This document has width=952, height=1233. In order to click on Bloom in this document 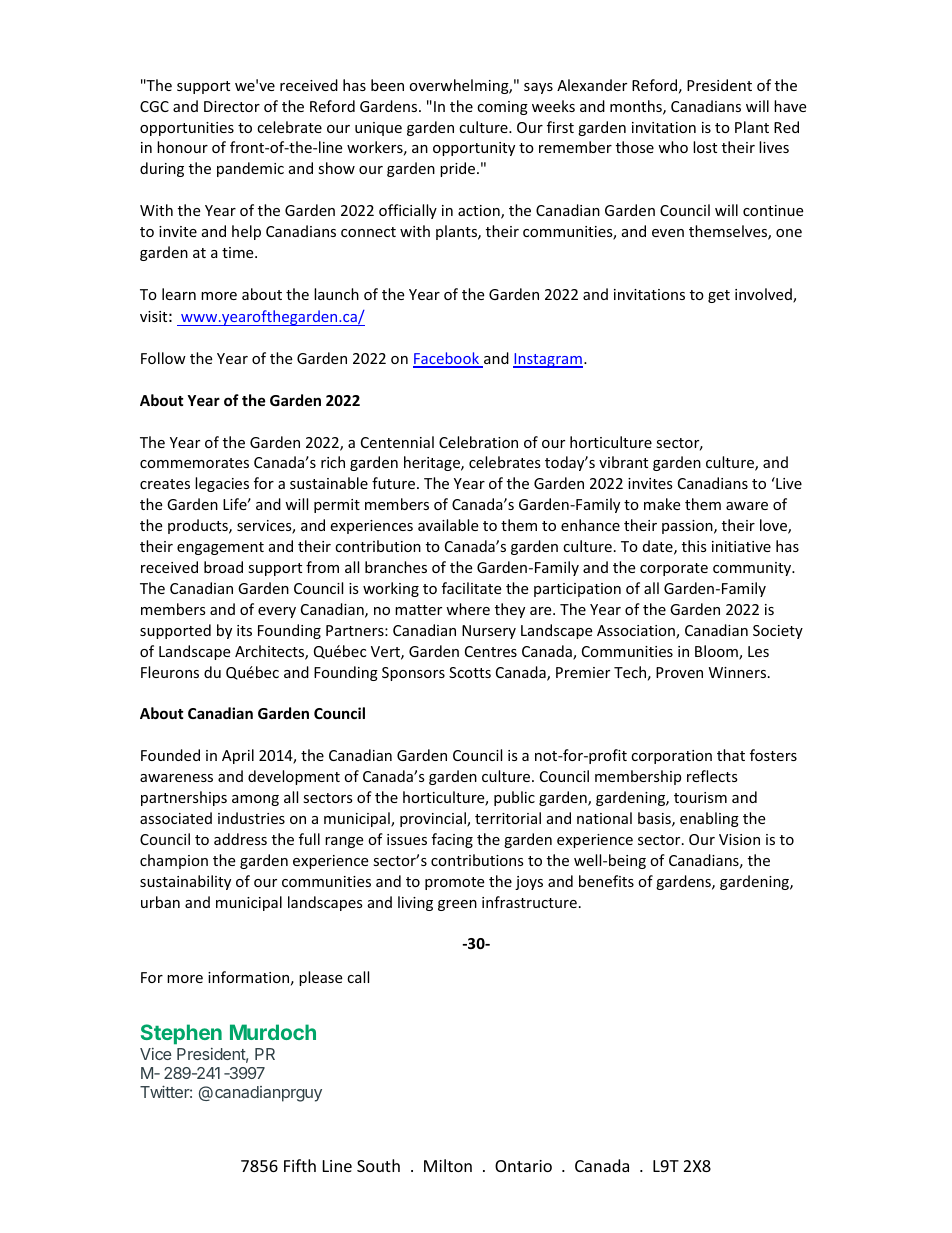, I will do `click(717, 652)`.
